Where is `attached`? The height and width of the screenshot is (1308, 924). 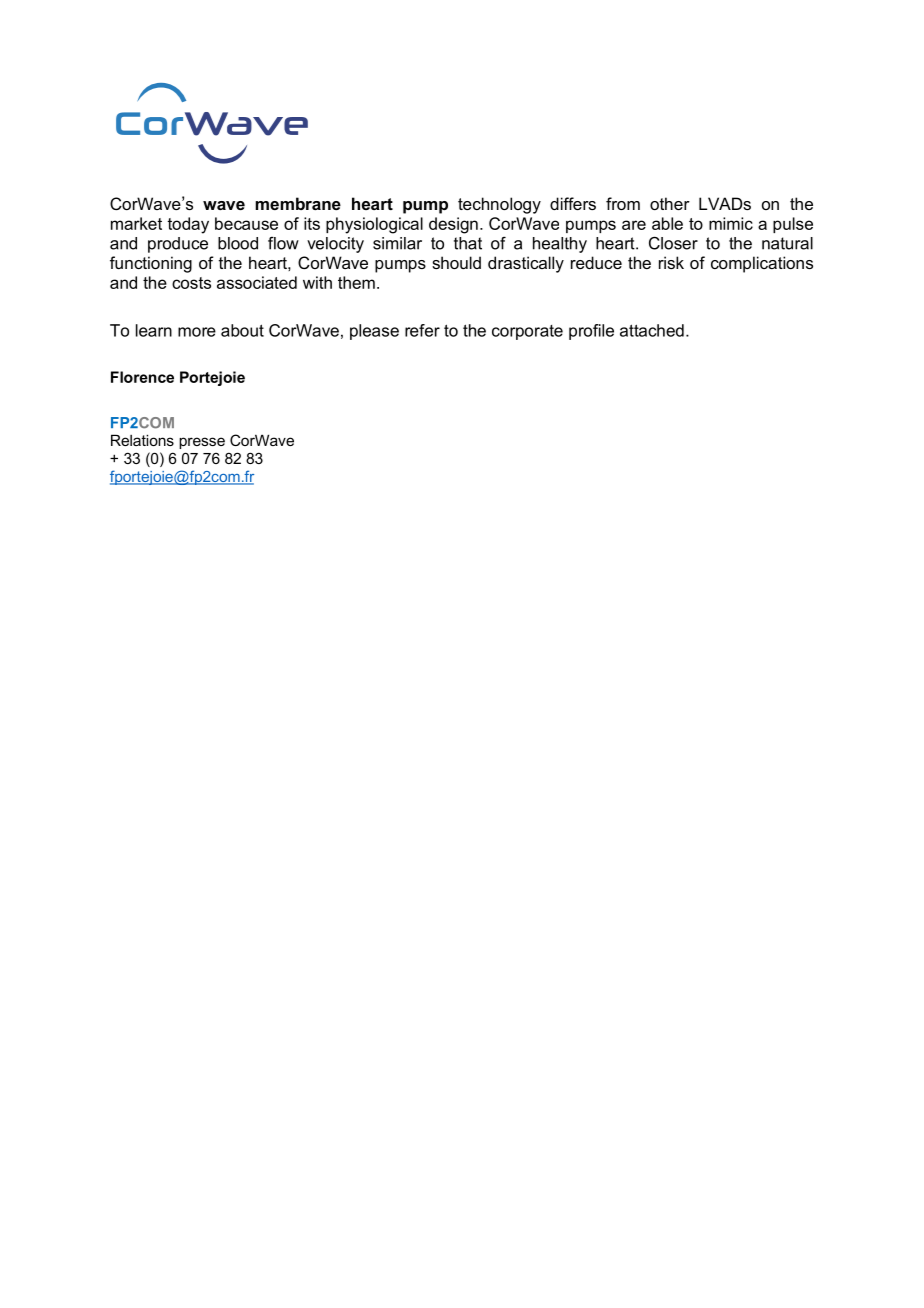 attached is located at coordinates (652, 330).
